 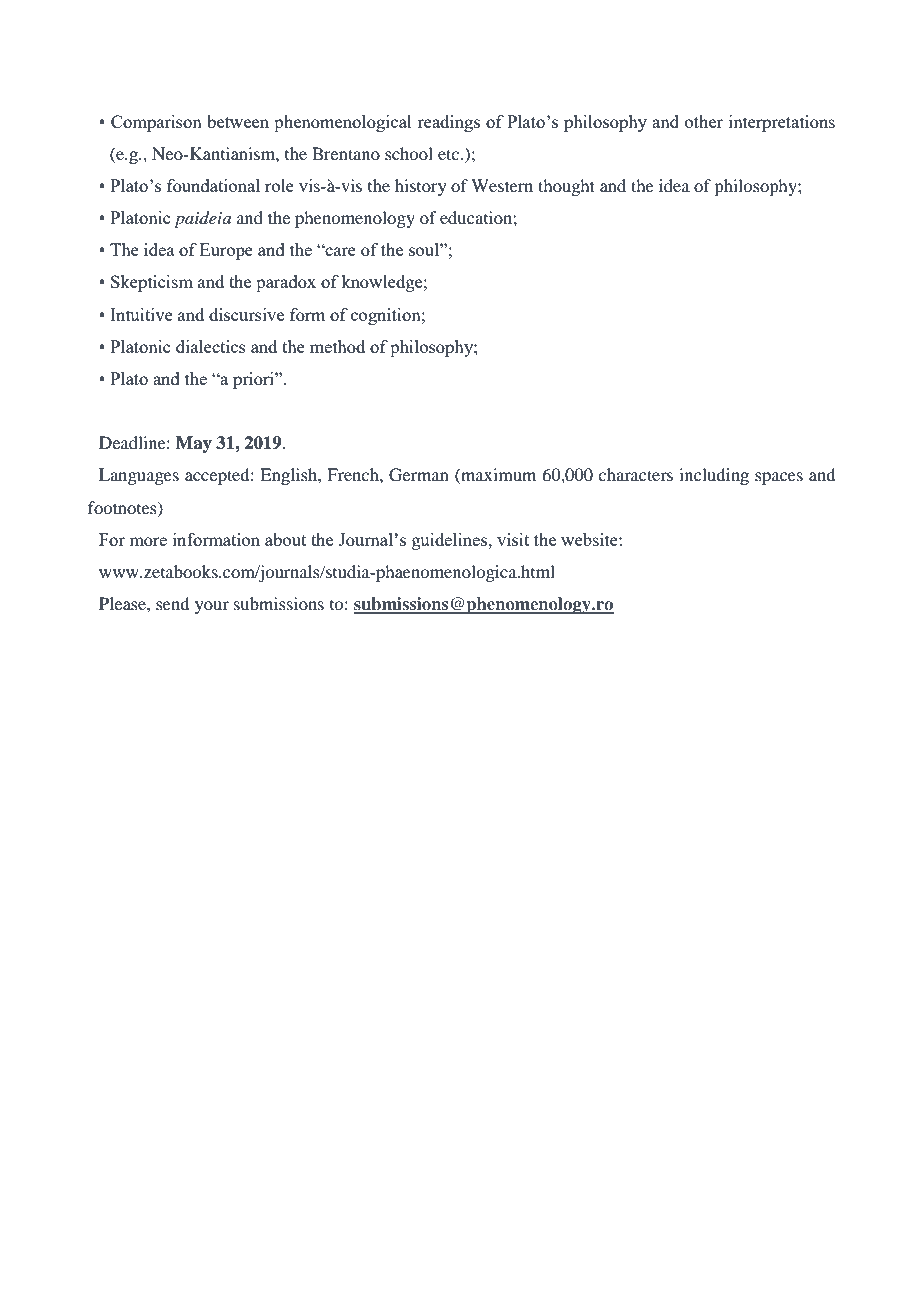 What do you see at coordinates (513, 539) in the document?
I see `visit` at bounding box center [513, 539].
